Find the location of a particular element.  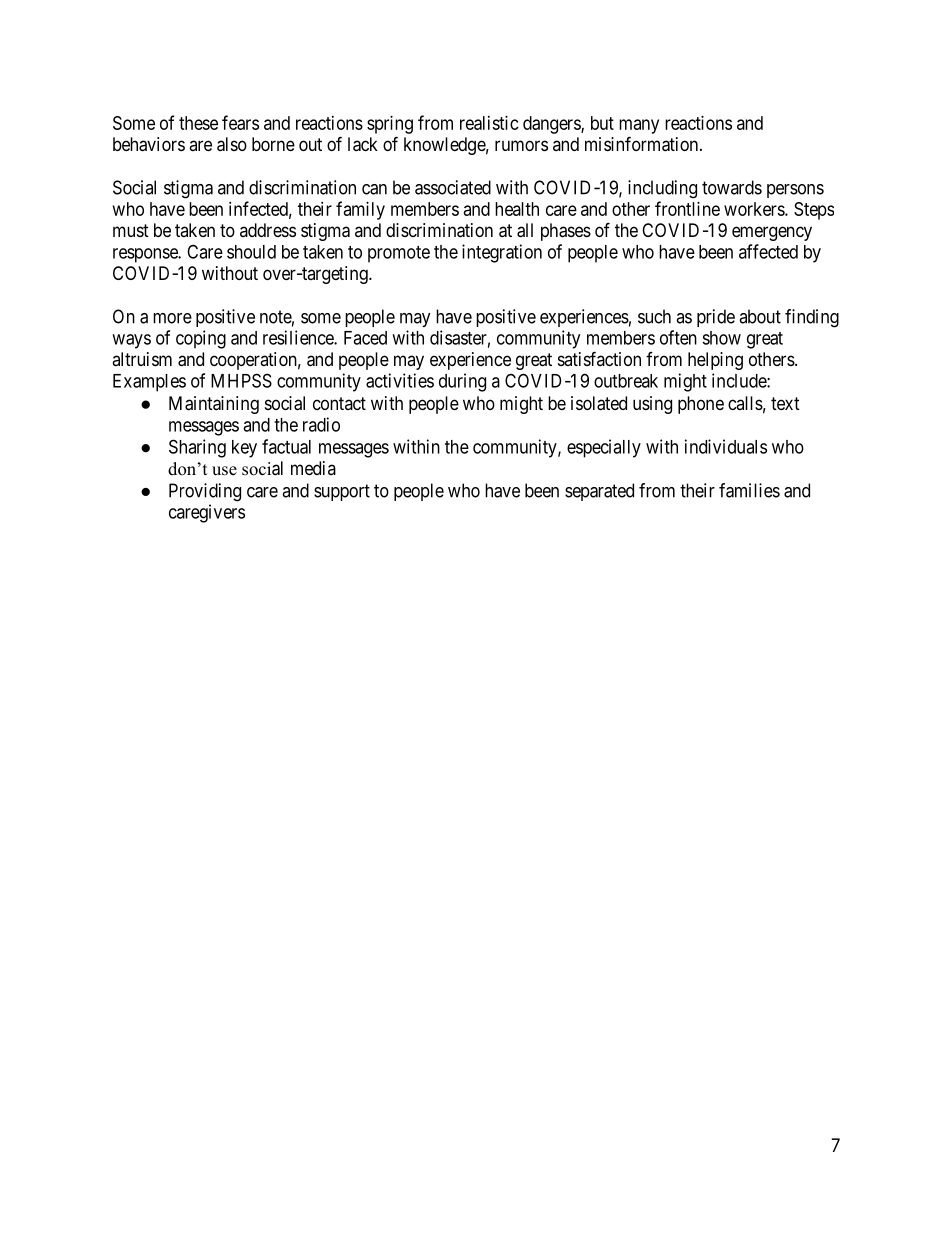

these is located at coordinates (198, 123).
